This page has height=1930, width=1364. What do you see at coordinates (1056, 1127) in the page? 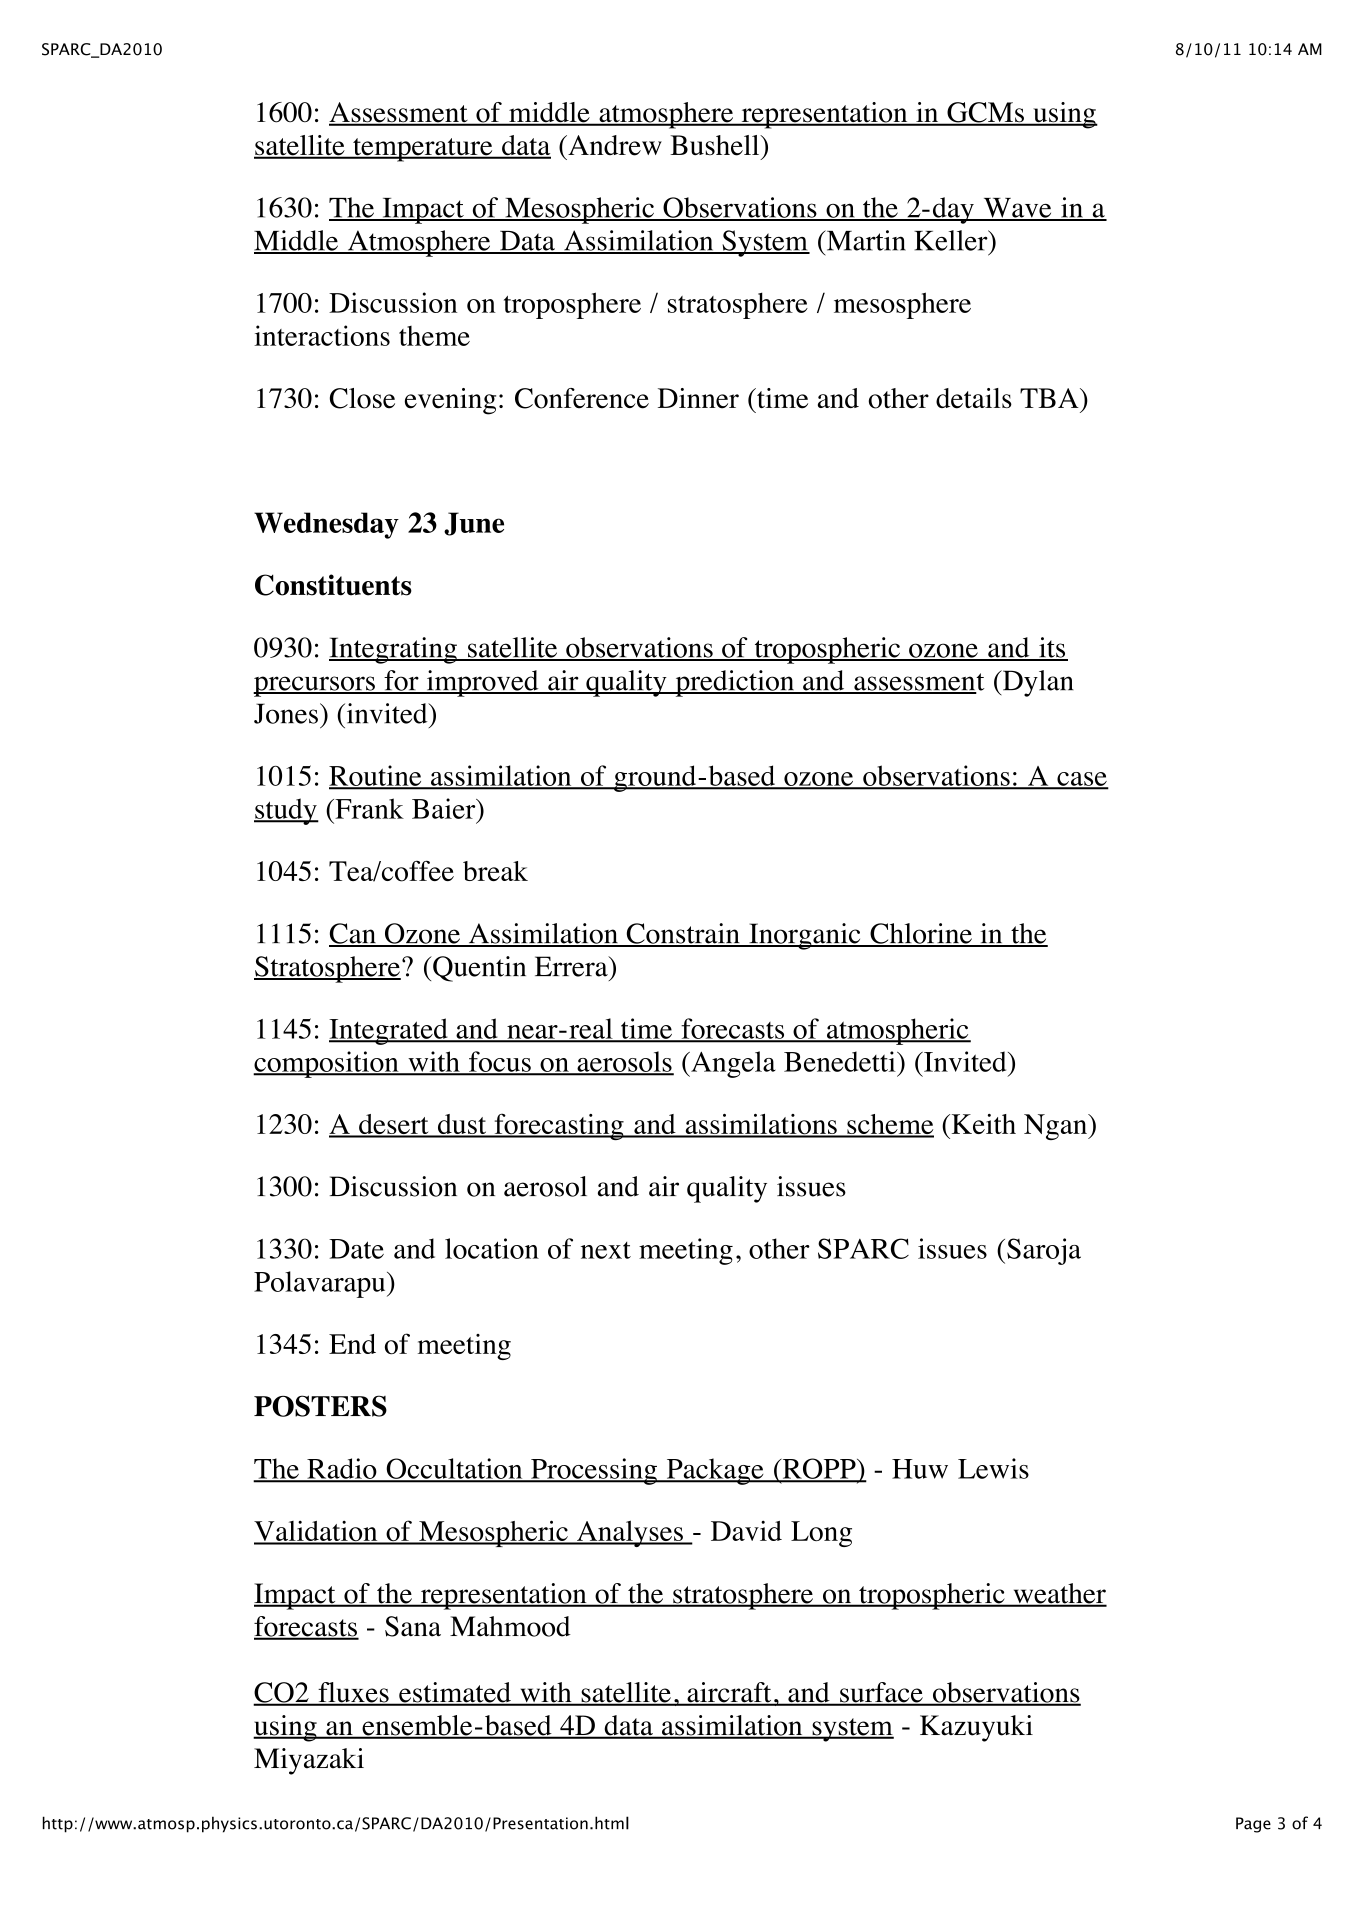
I see `Ngan` at bounding box center [1056, 1127].
